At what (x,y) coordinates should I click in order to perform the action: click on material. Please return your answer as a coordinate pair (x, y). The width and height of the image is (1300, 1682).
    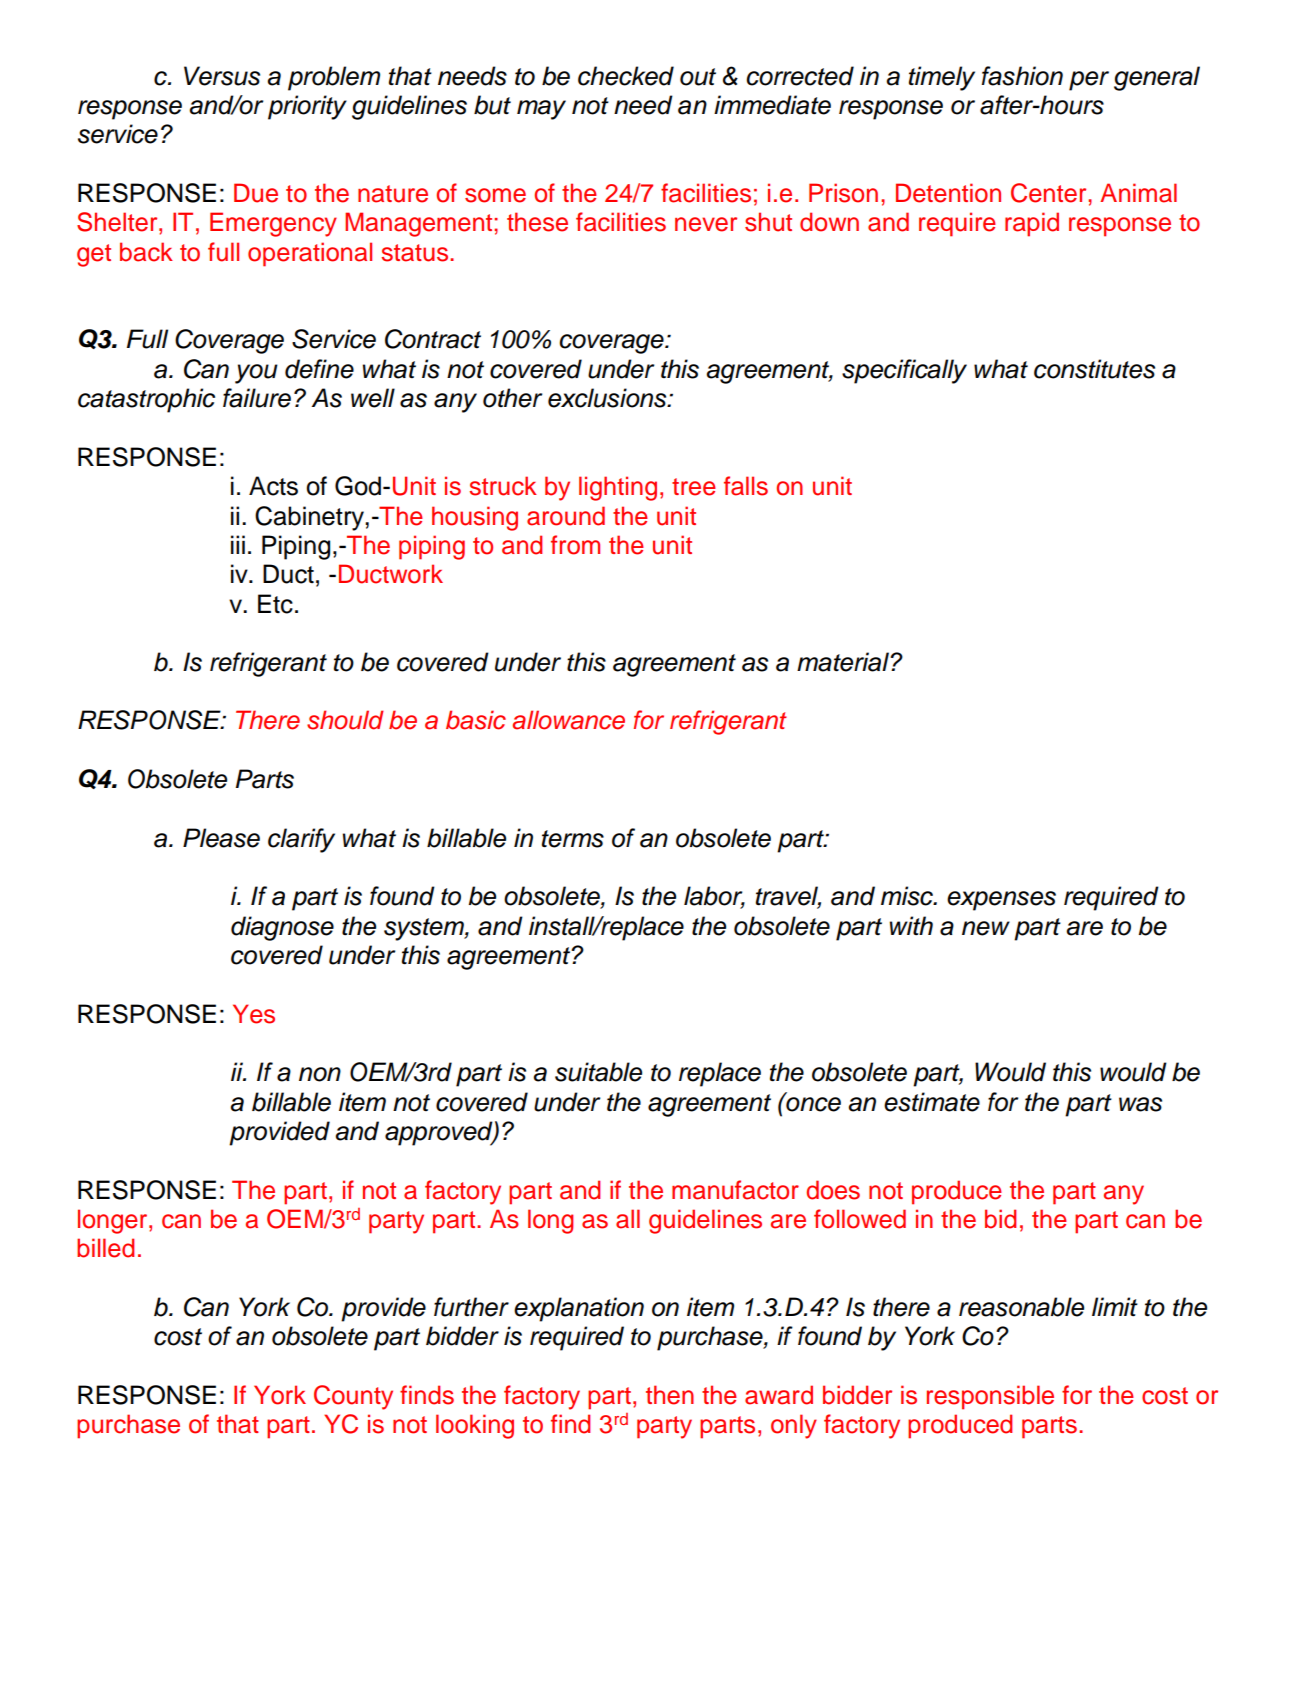
    Looking at the image, I should click on (844, 662).
